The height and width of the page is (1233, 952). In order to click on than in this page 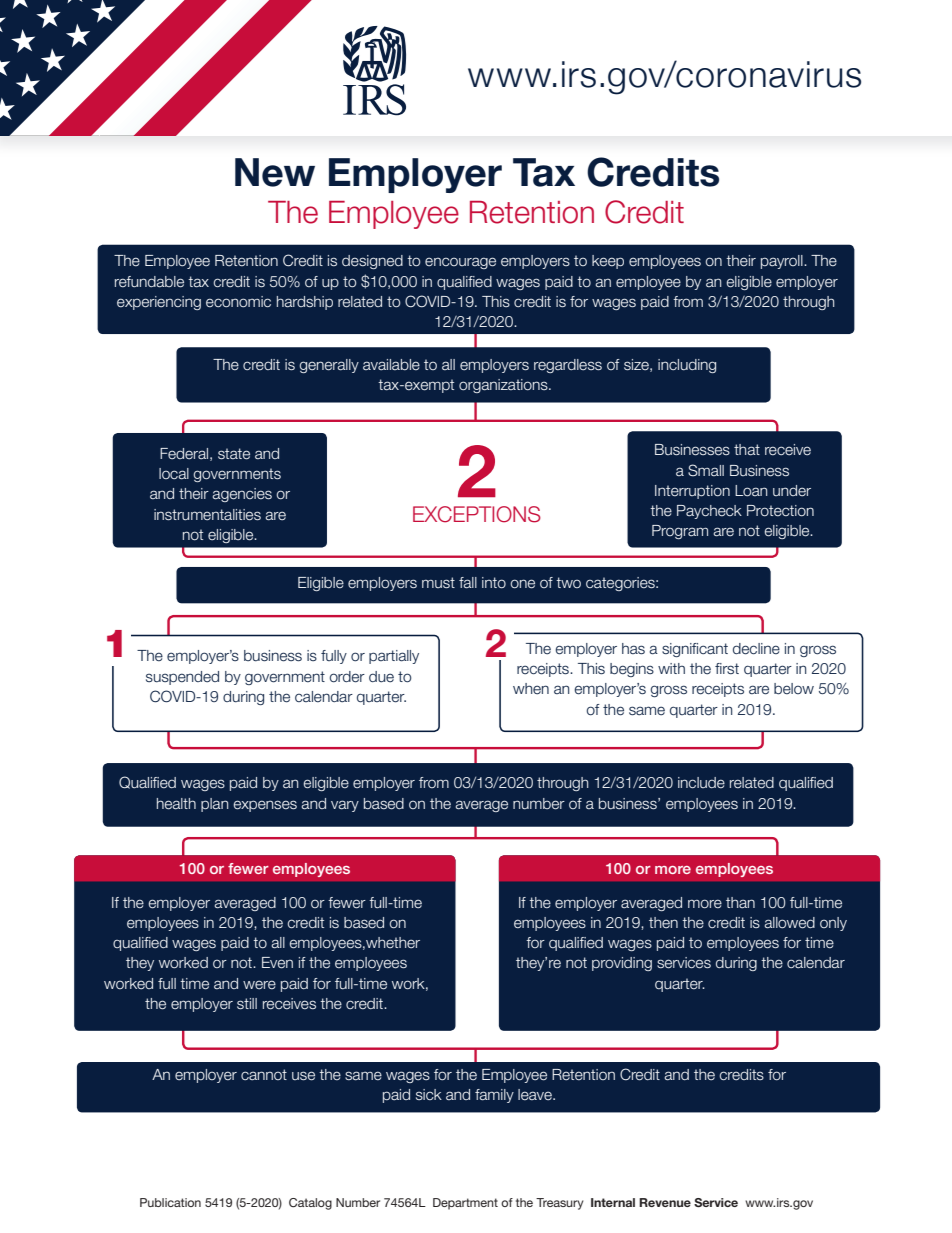, I will do `click(740, 902)`.
